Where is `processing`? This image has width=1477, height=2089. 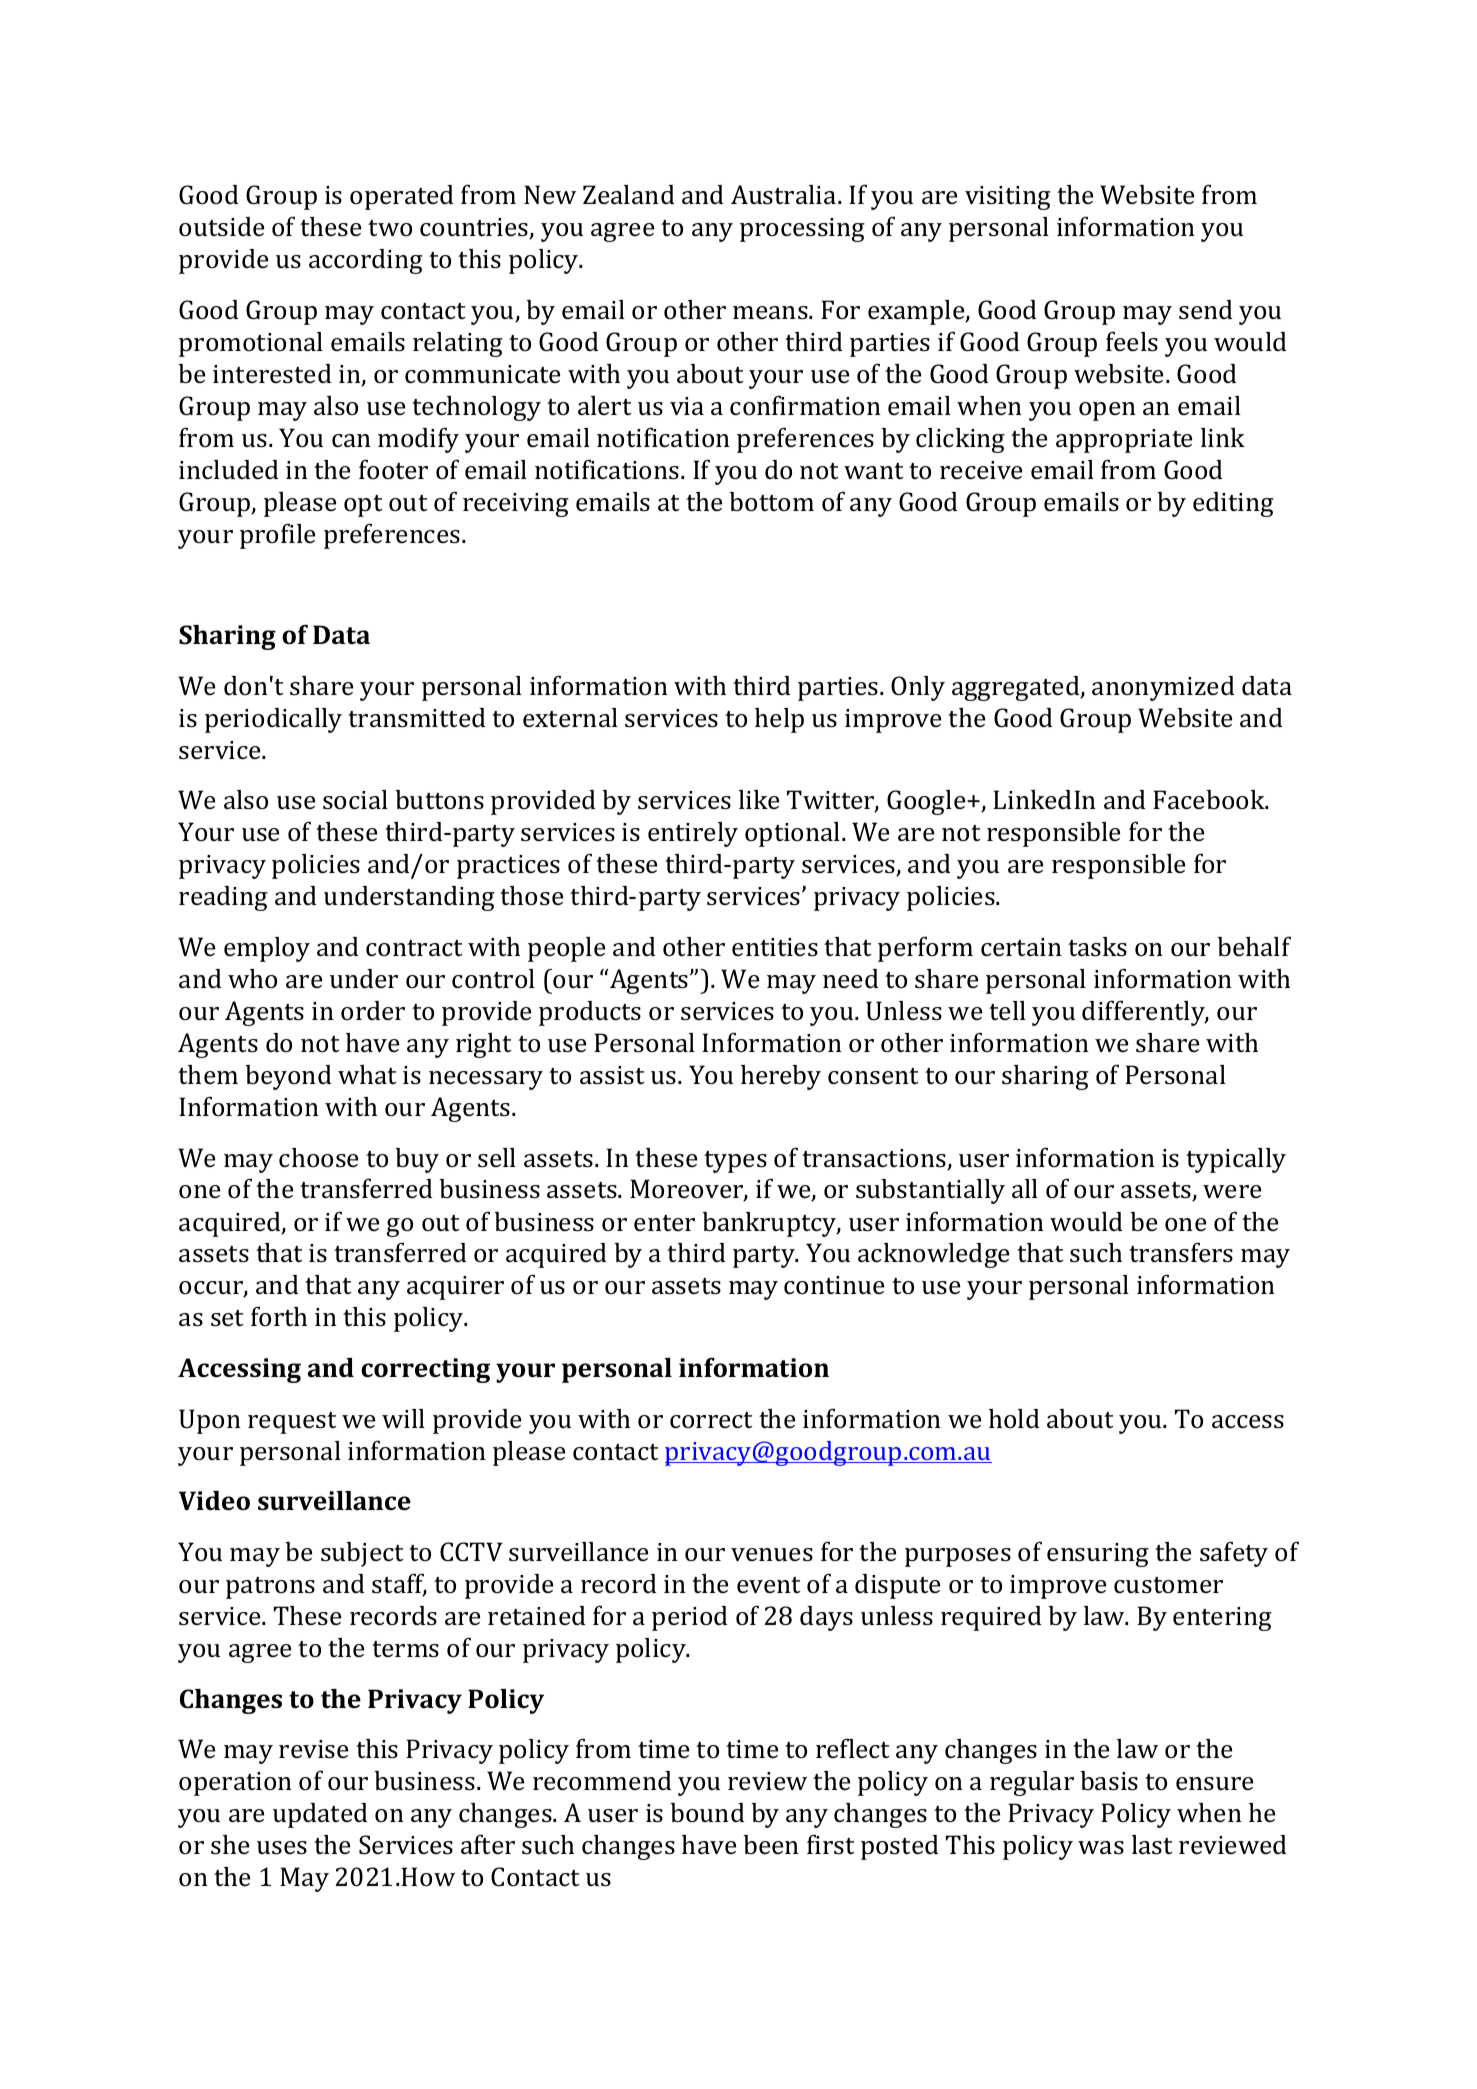 processing is located at coordinates (802, 230).
